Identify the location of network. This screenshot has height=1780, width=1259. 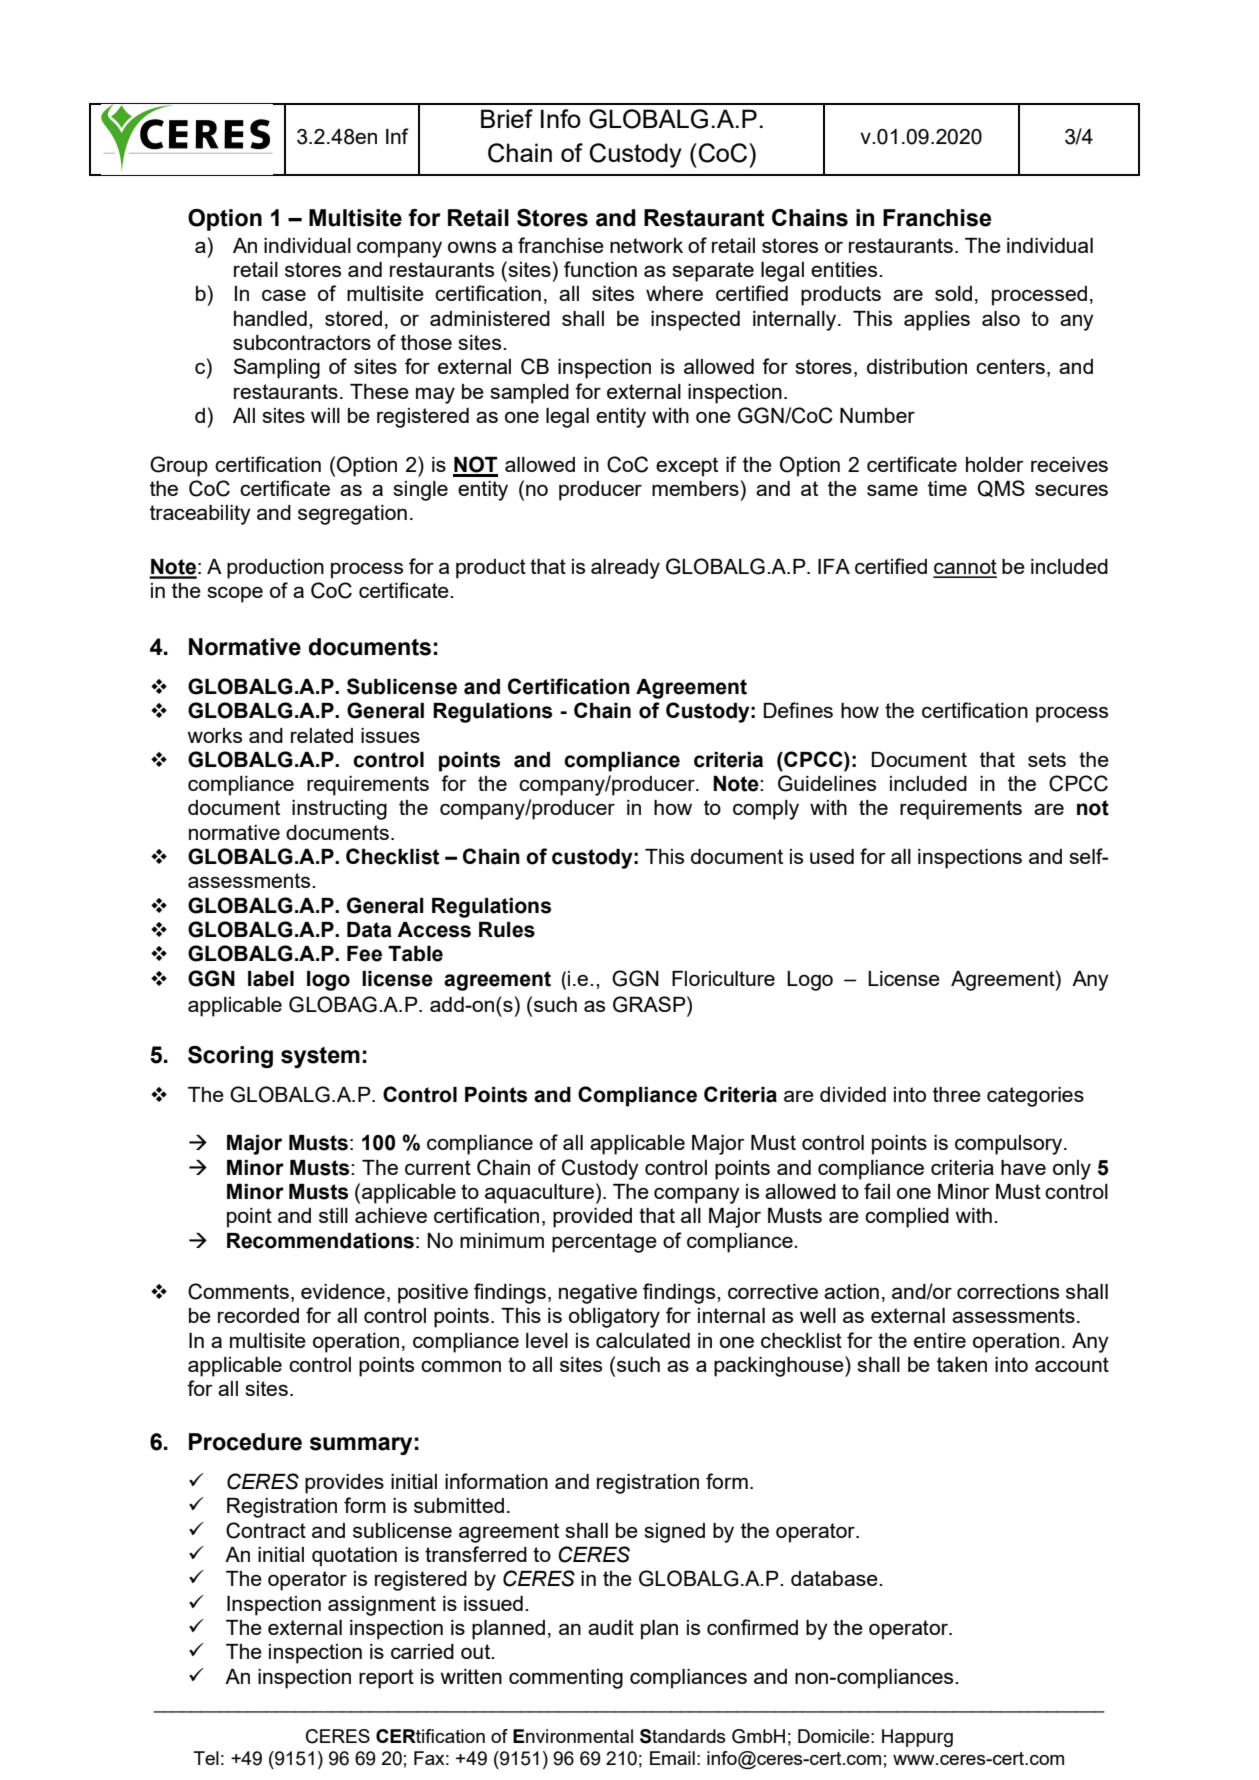
(646, 245).
